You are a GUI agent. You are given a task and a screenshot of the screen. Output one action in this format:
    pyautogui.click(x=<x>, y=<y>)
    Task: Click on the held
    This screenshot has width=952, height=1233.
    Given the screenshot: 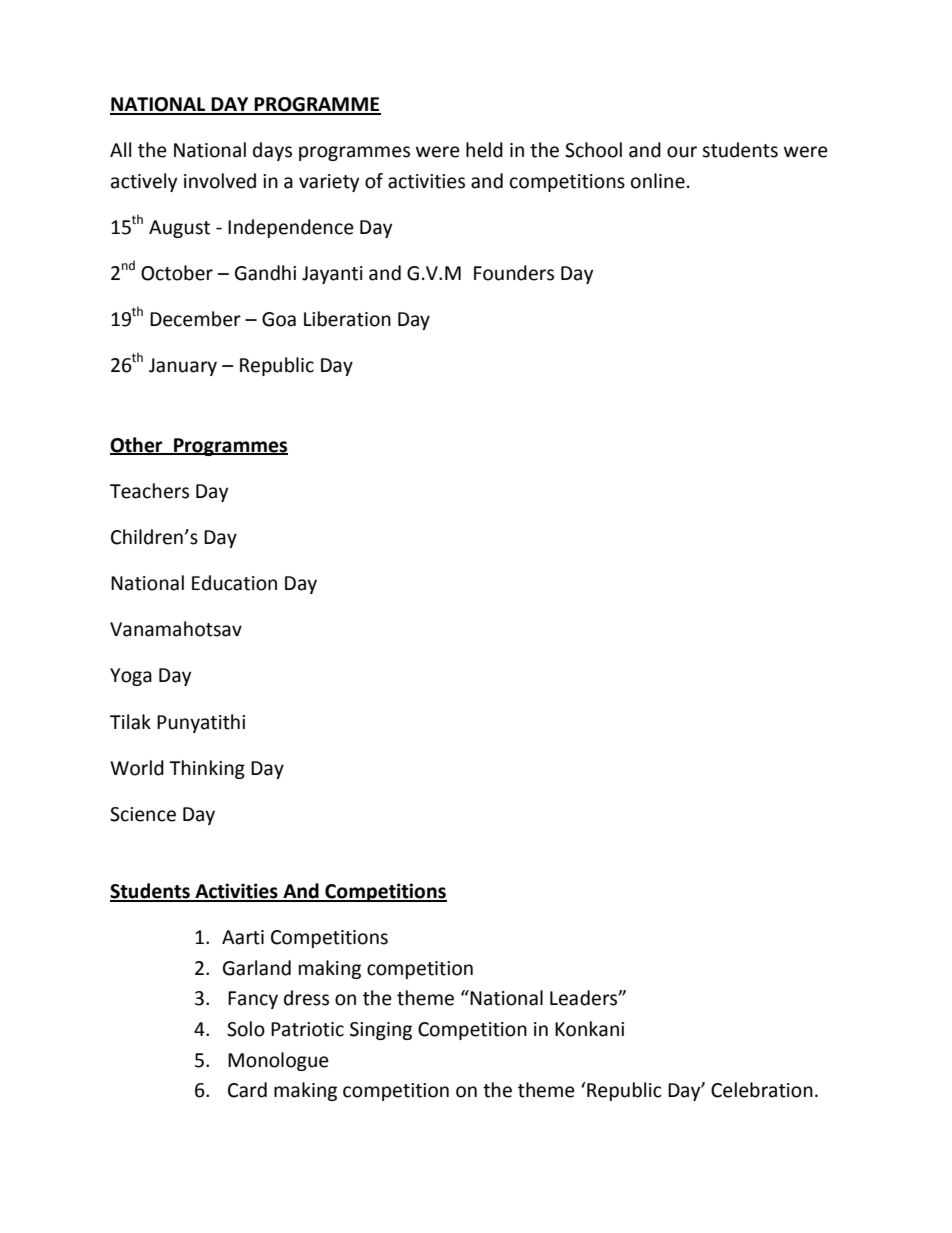 What is the action you would take?
    pyautogui.click(x=484, y=150)
